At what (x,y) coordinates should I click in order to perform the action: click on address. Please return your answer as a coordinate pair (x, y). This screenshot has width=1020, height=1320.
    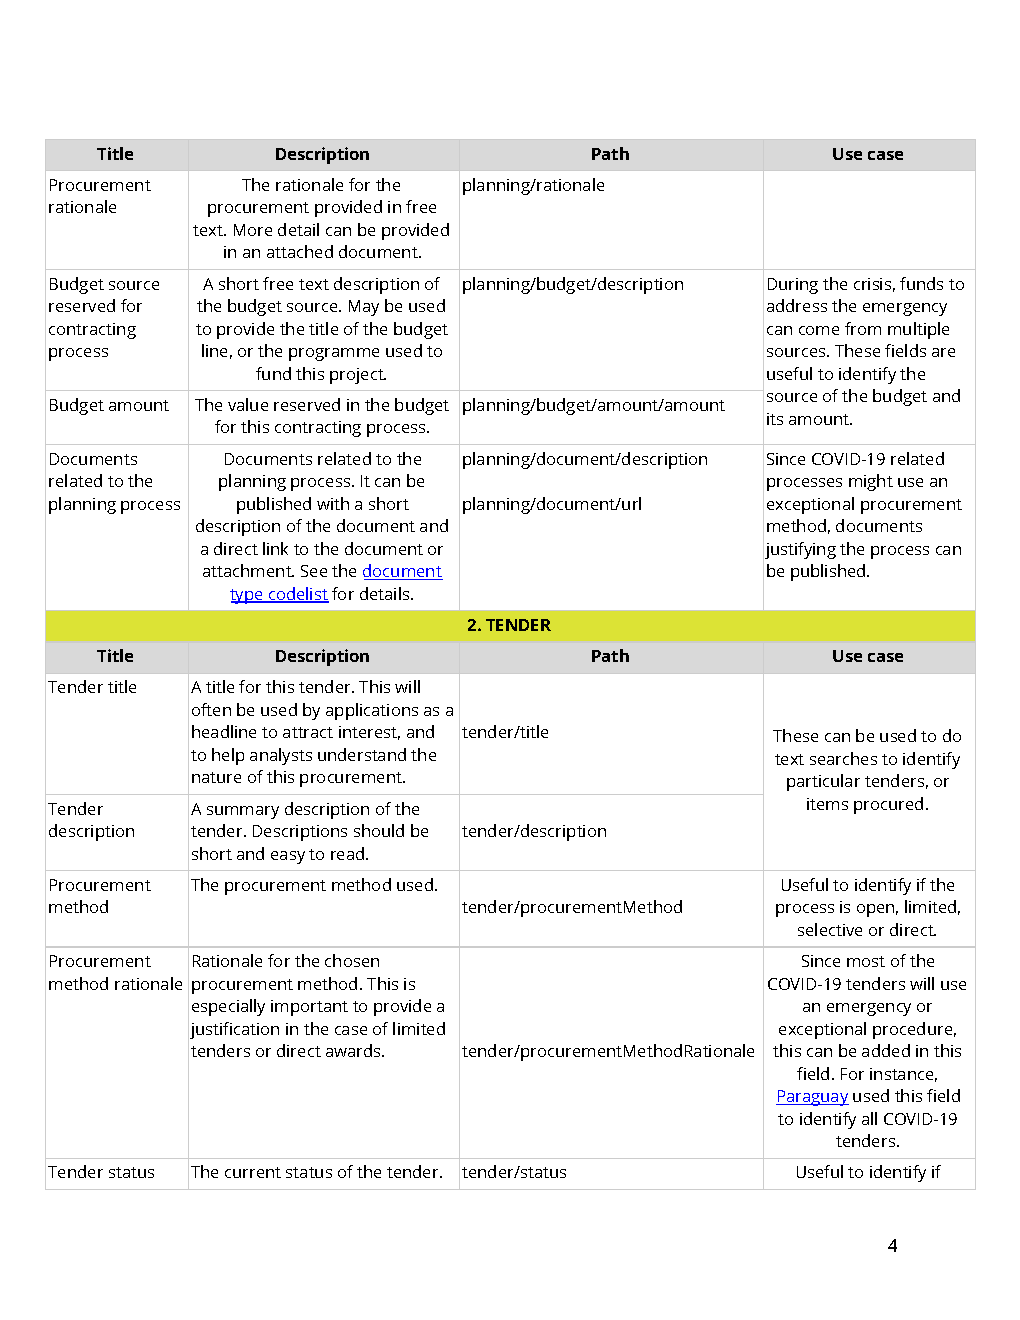
    Looking at the image, I should click on (797, 305).
